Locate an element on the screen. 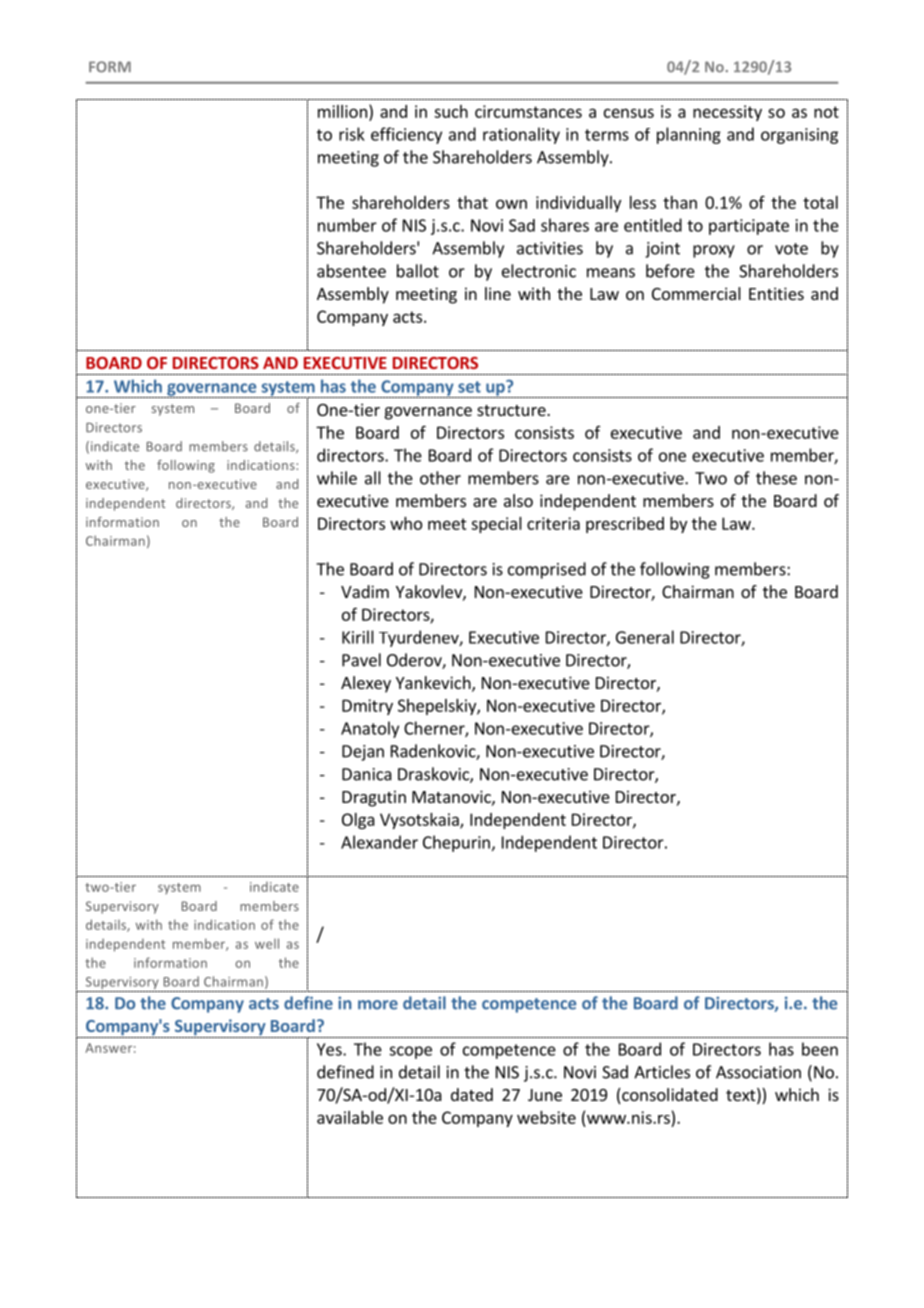  structure is located at coordinates (512, 410).
